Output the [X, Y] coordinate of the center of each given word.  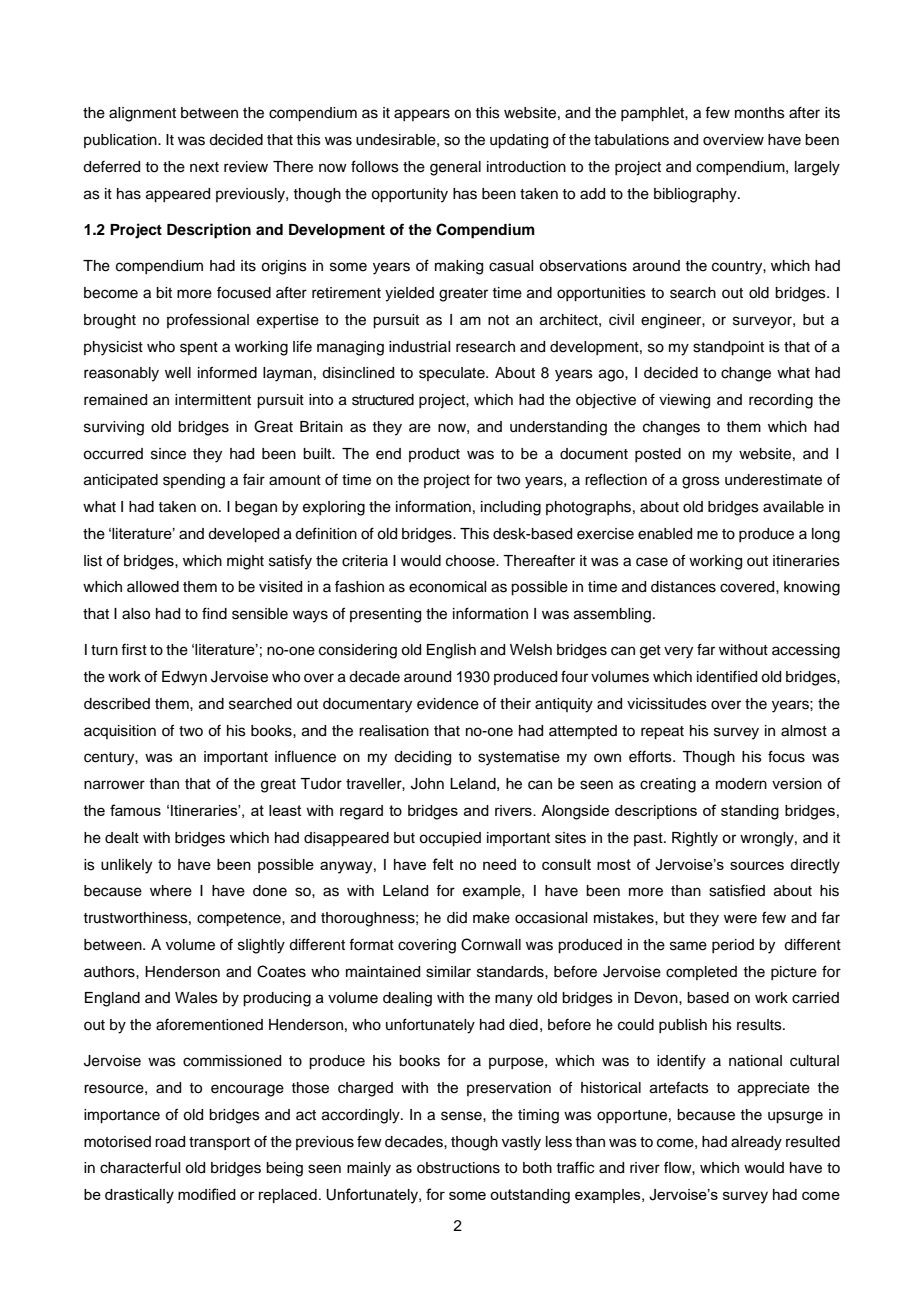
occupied [450, 839]
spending [194, 481]
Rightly [695, 839]
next [204, 167]
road [170, 1142]
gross [701, 482]
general [455, 168]
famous [135, 810]
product [434, 455]
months [760, 113]
